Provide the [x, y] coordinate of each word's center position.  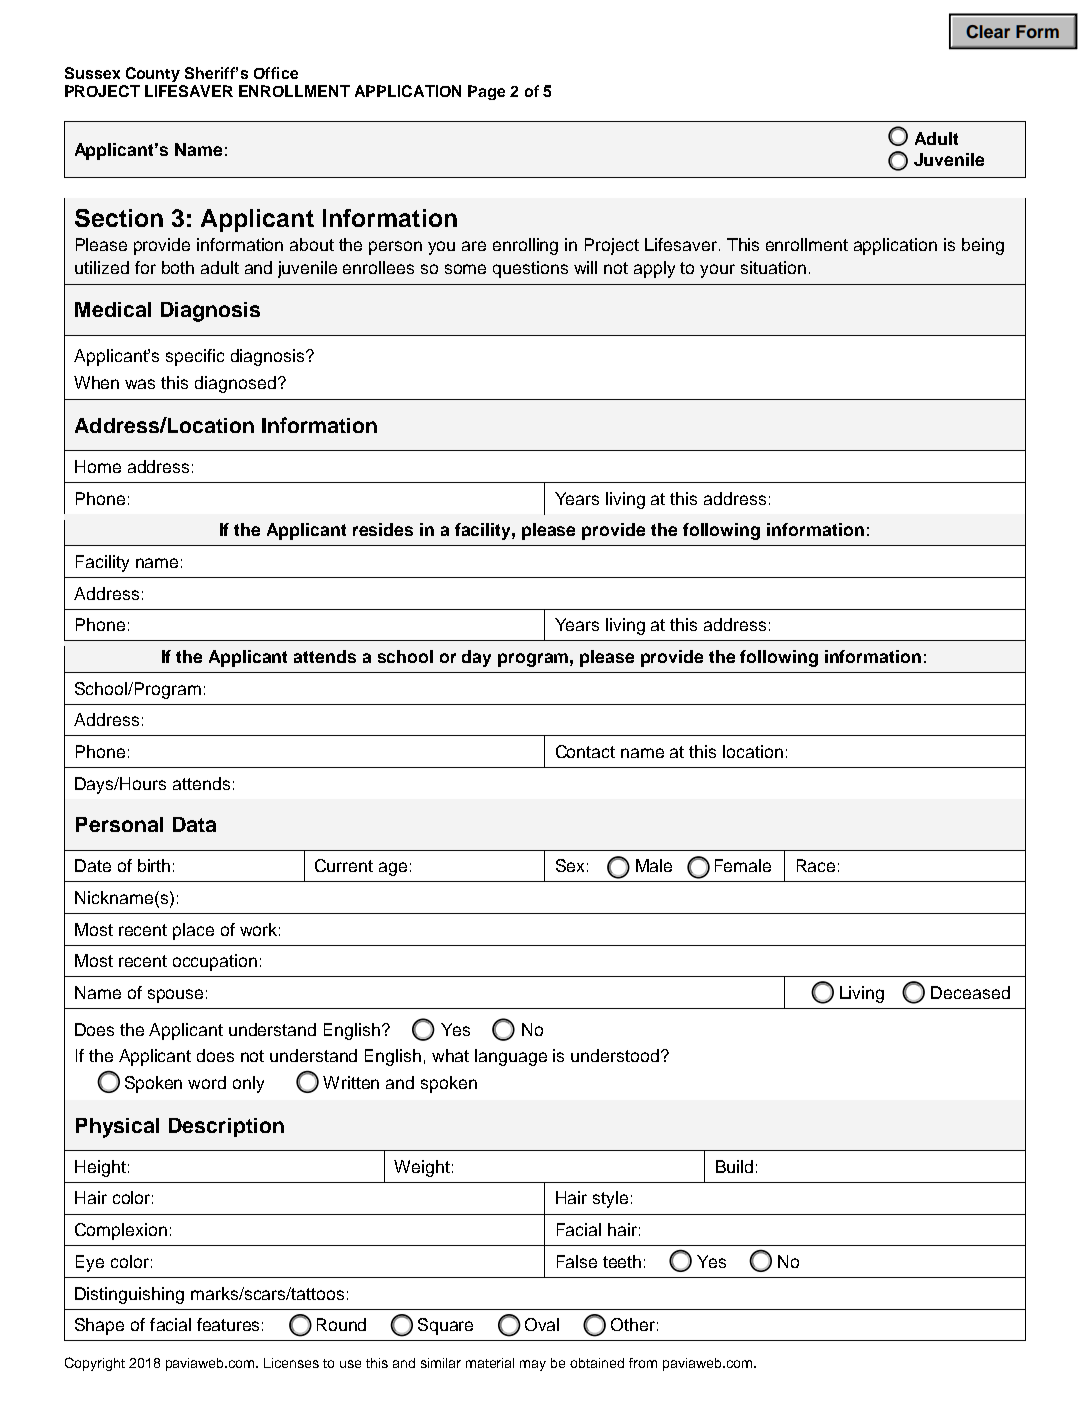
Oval [542, 1324]
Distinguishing [129, 1295]
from [643, 1363]
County [153, 74]
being [983, 246]
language [511, 1057]
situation [773, 267]
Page [486, 92]
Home [98, 466]
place [193, 931]
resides [383, 529]
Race [816, 865]
